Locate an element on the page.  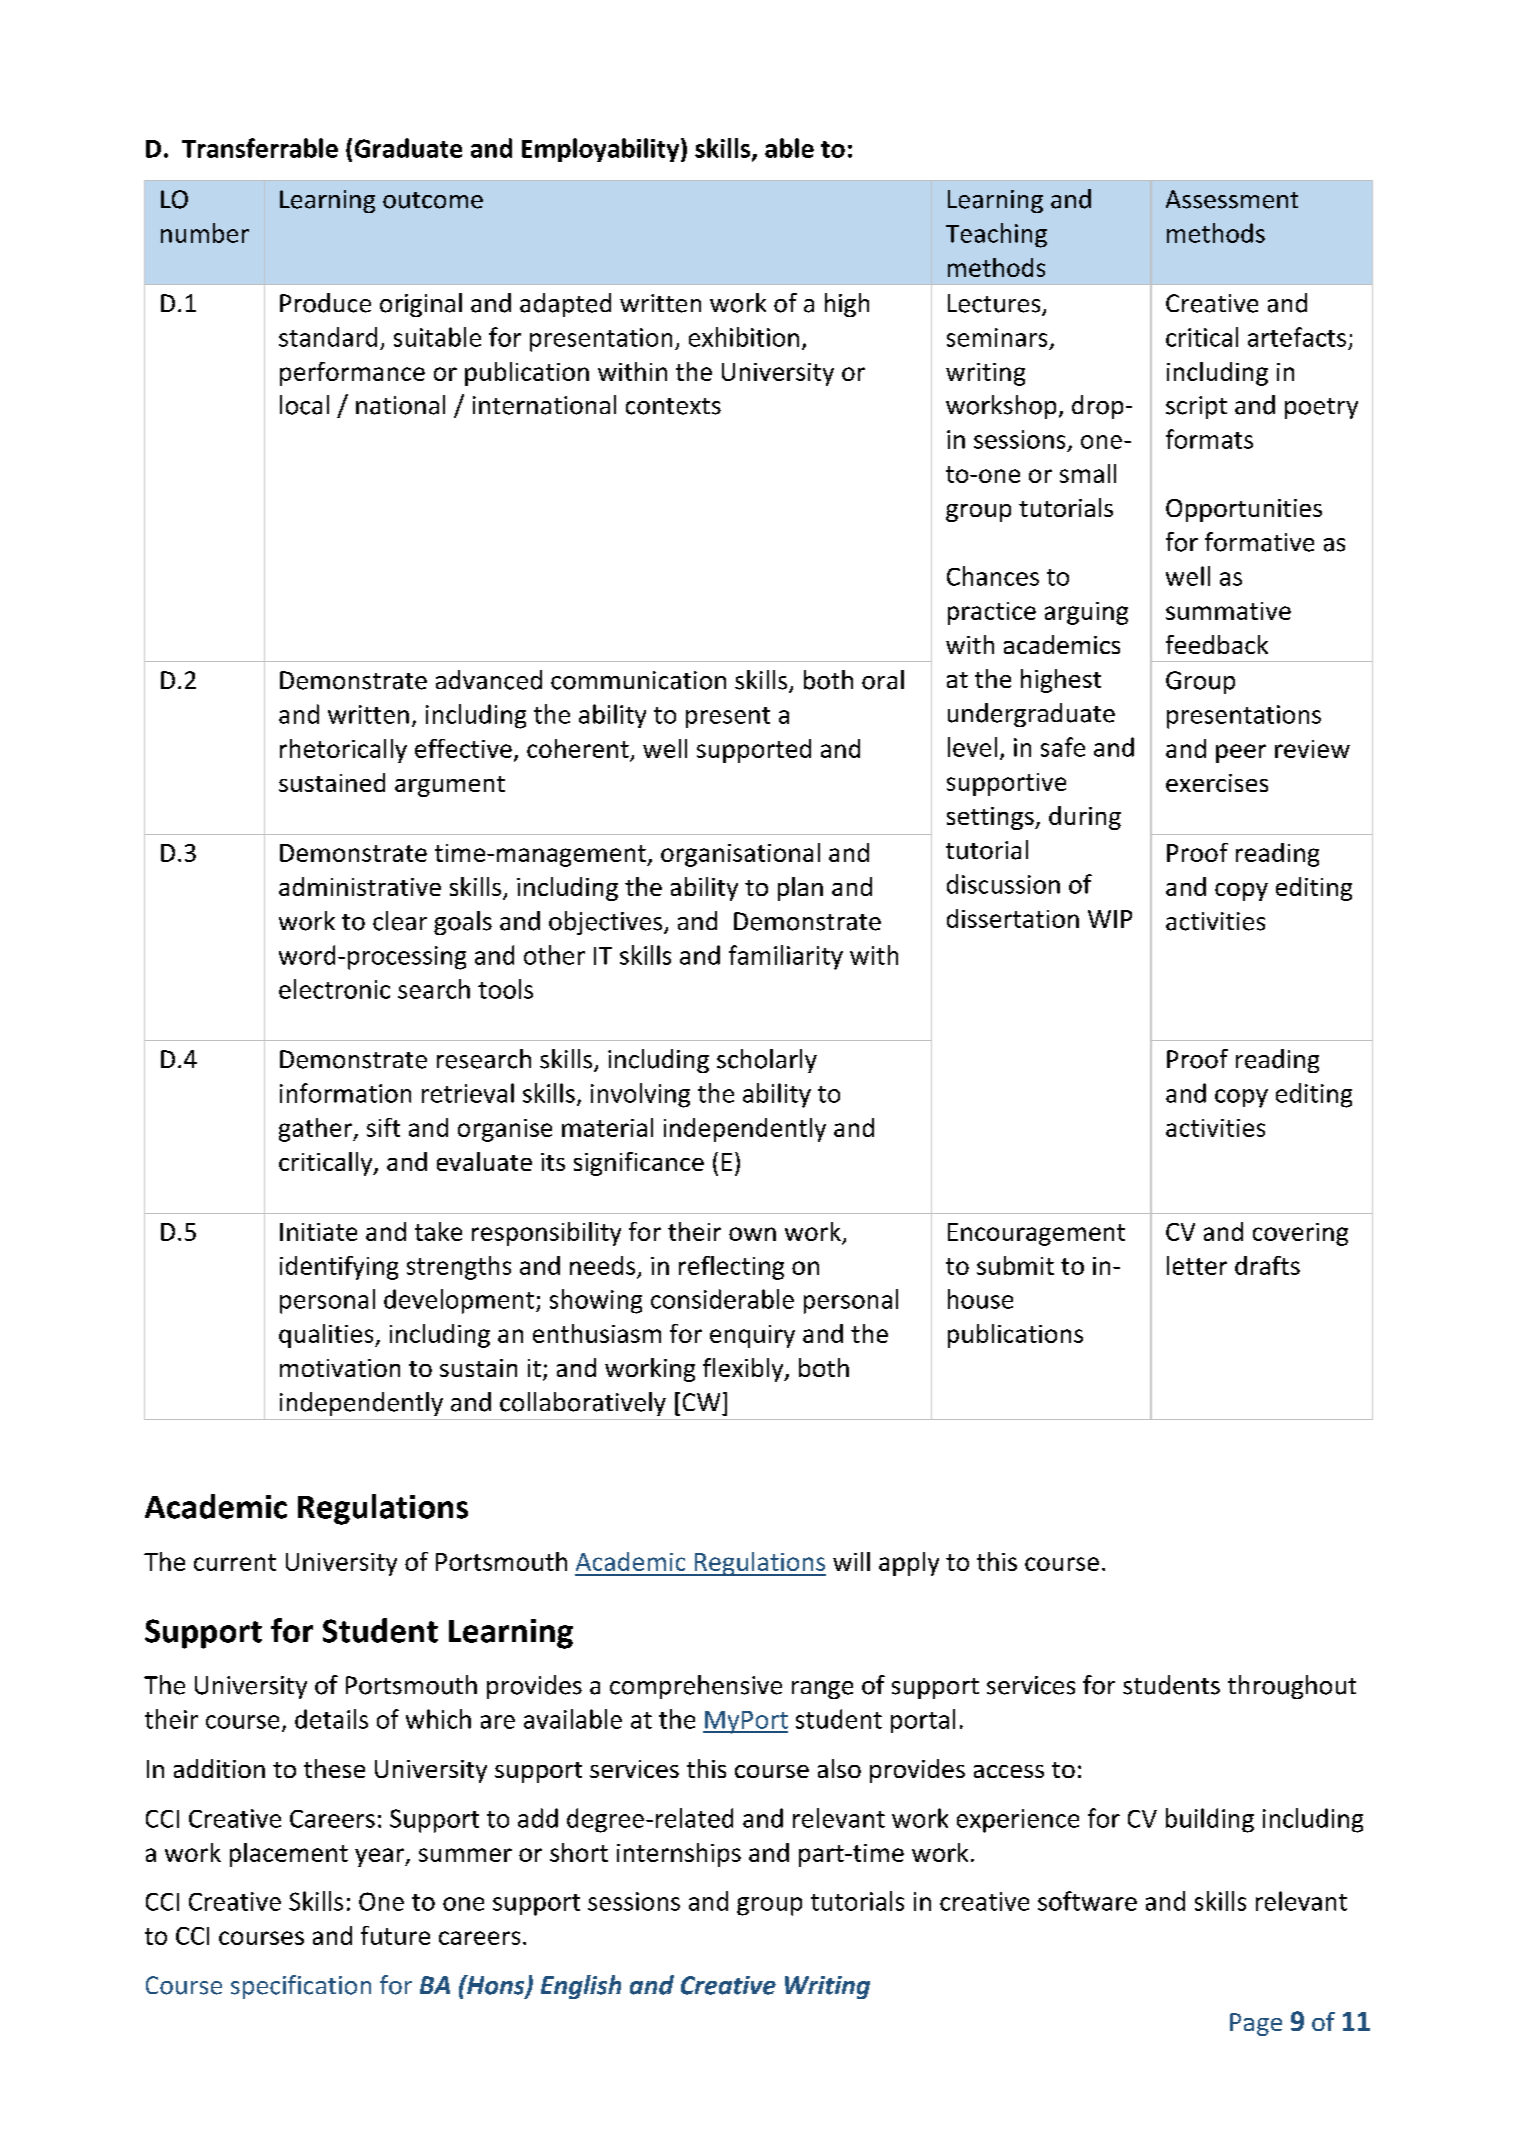
Page is located at coordinates (1256, 2024).
